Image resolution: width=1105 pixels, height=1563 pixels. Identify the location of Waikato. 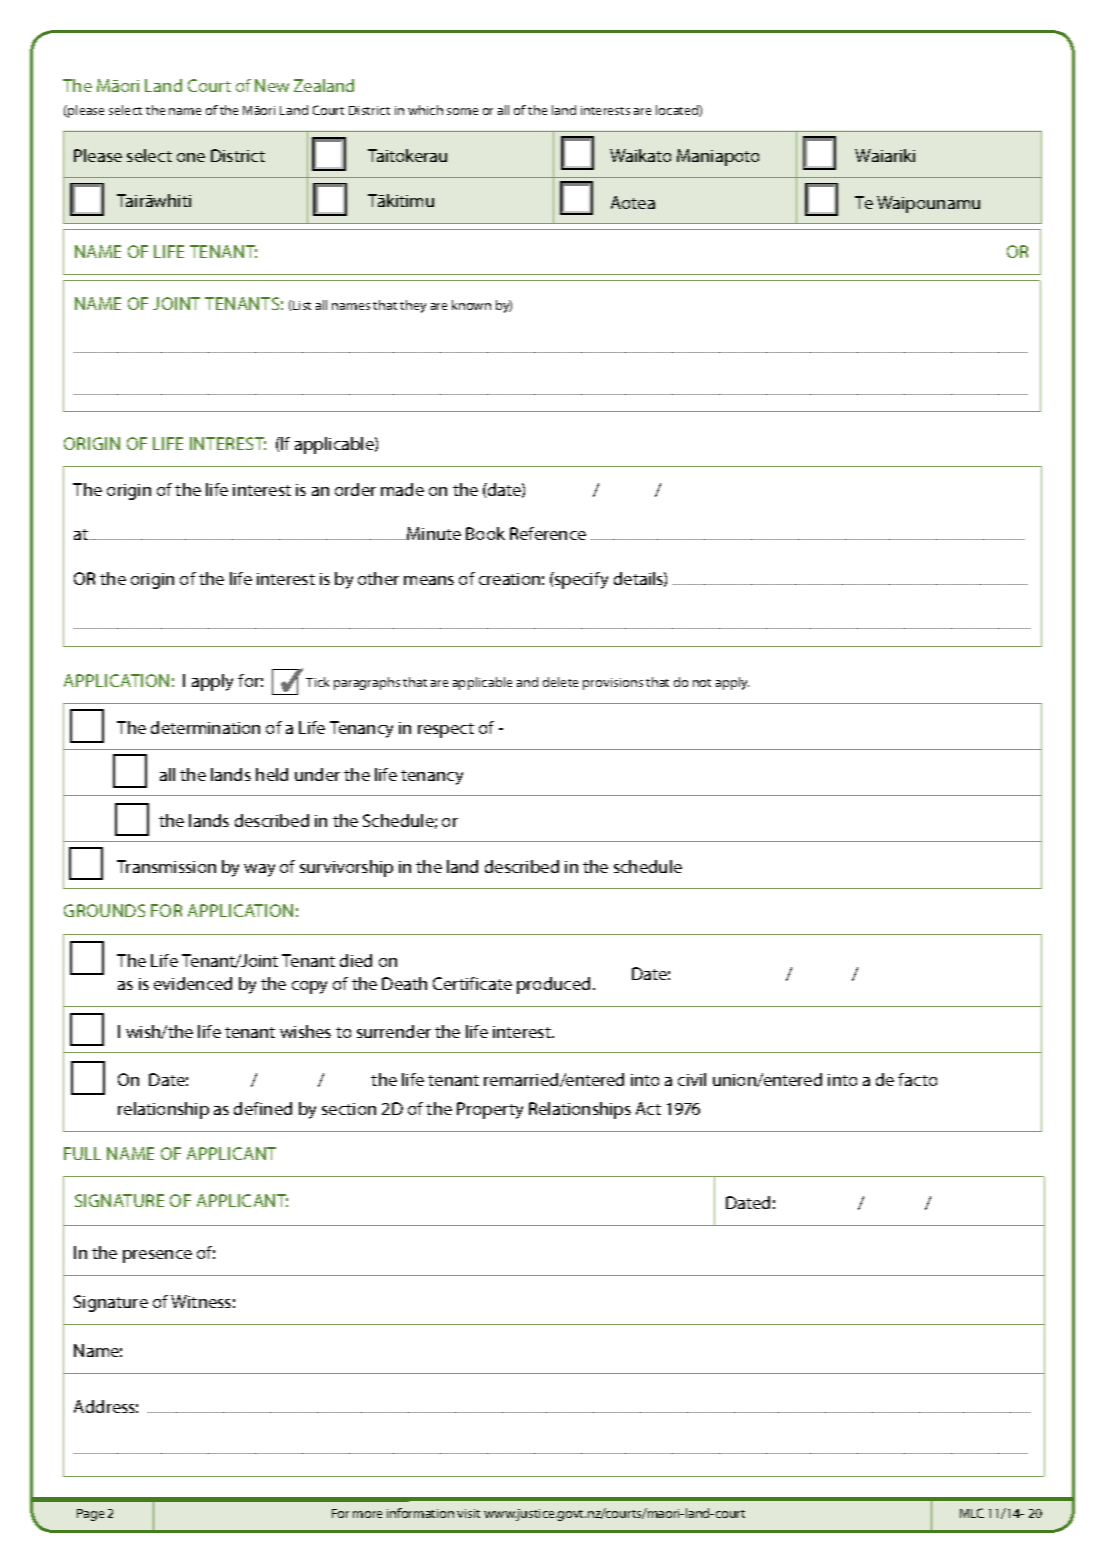
(640, 155).
